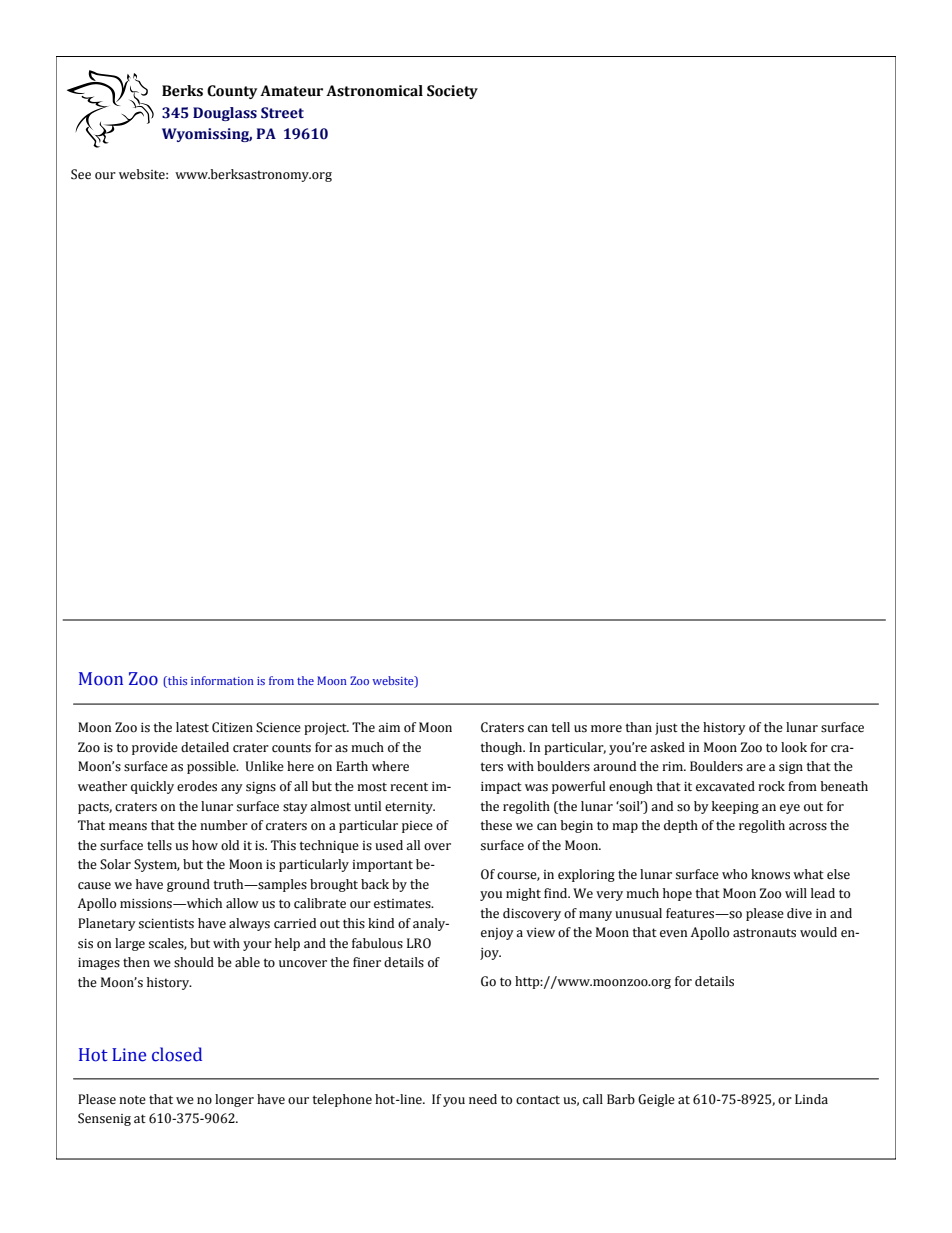 Image resolution: width=952 pixels, height=1233 pixels. Describe the element at coordinates (389, 727) in the screenshot. I see `aim` at that location.
